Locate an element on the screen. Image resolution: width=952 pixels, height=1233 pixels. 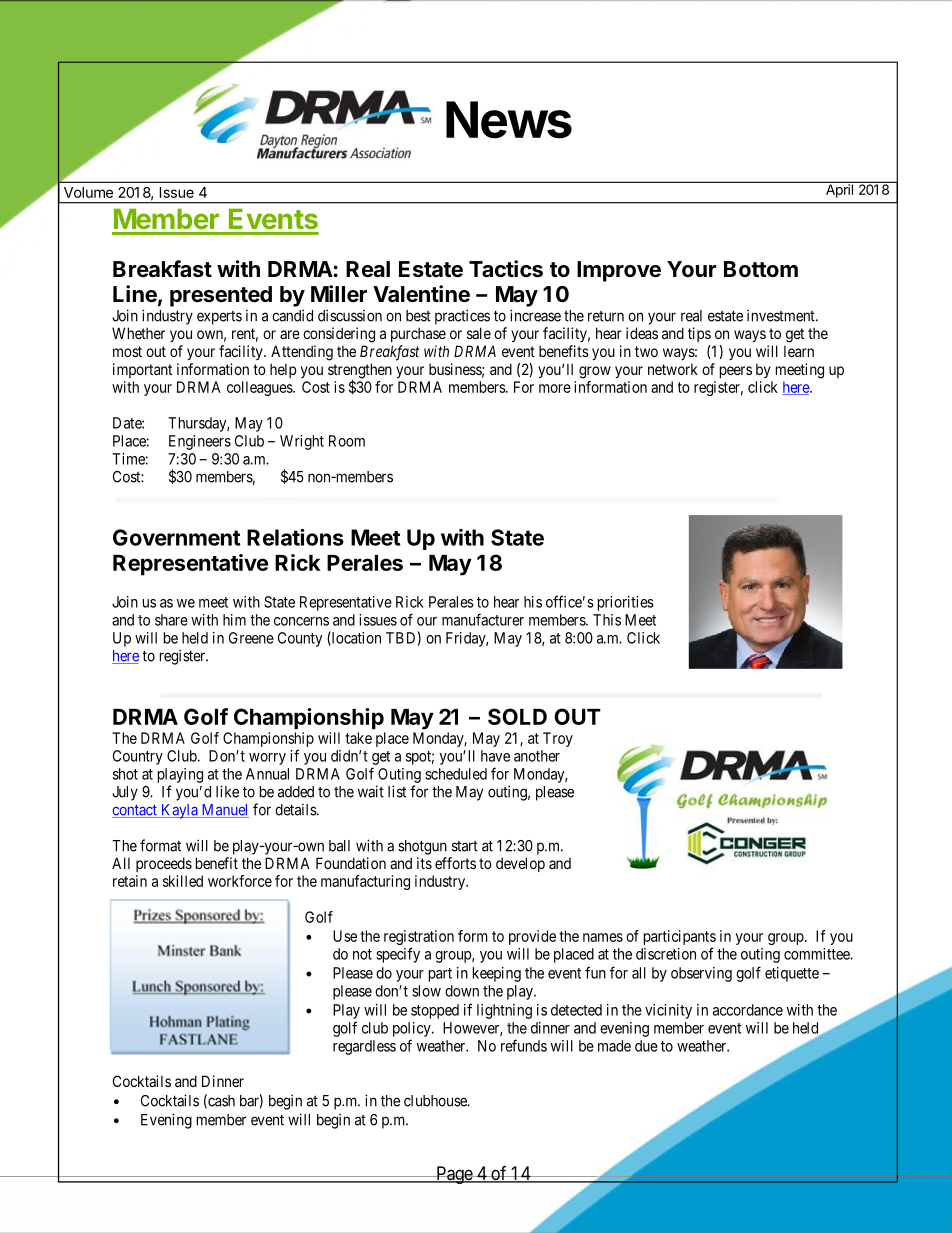
Volume is located at coordinates (88, 192).
